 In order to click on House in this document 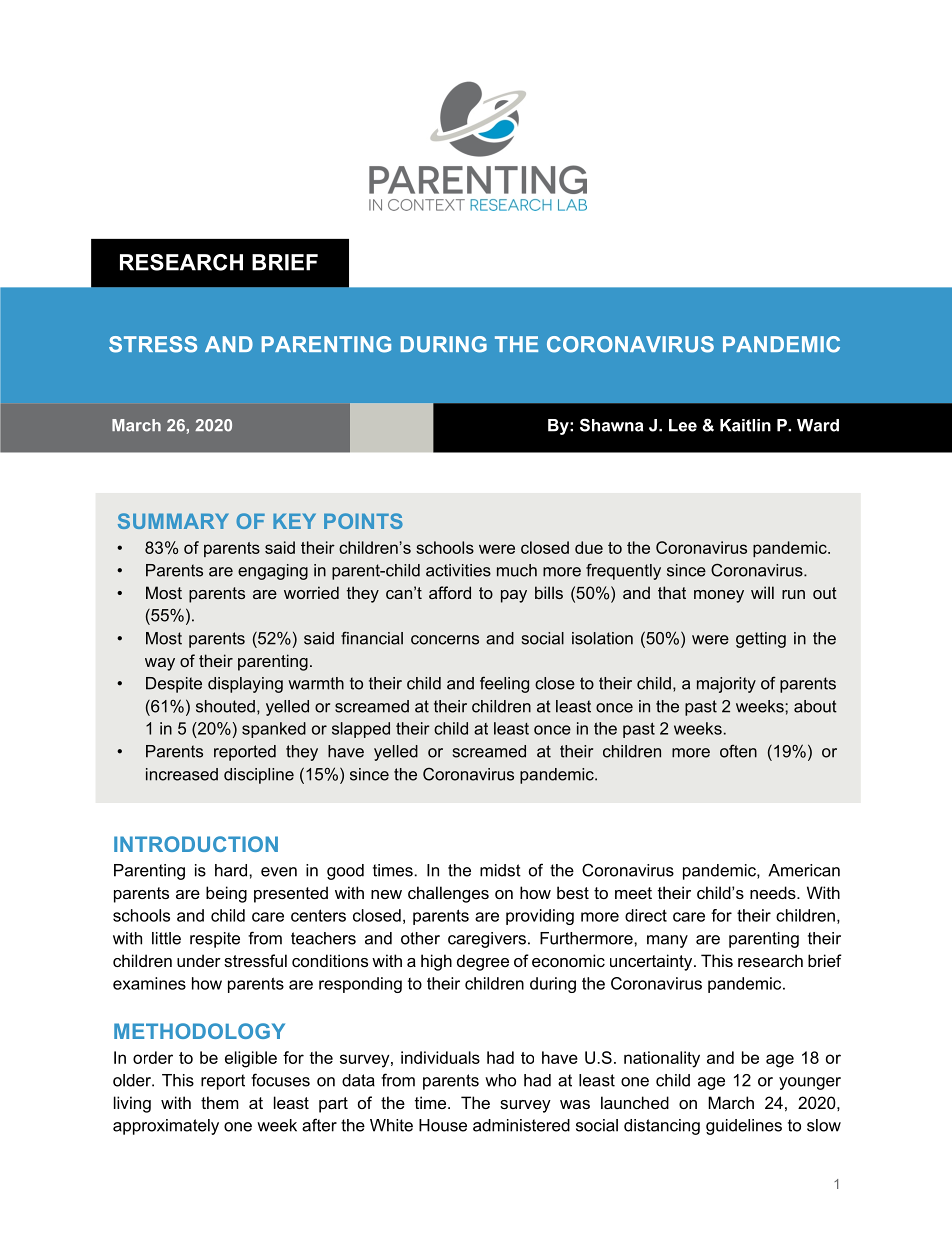, I will do `click(443, 1125)`.
